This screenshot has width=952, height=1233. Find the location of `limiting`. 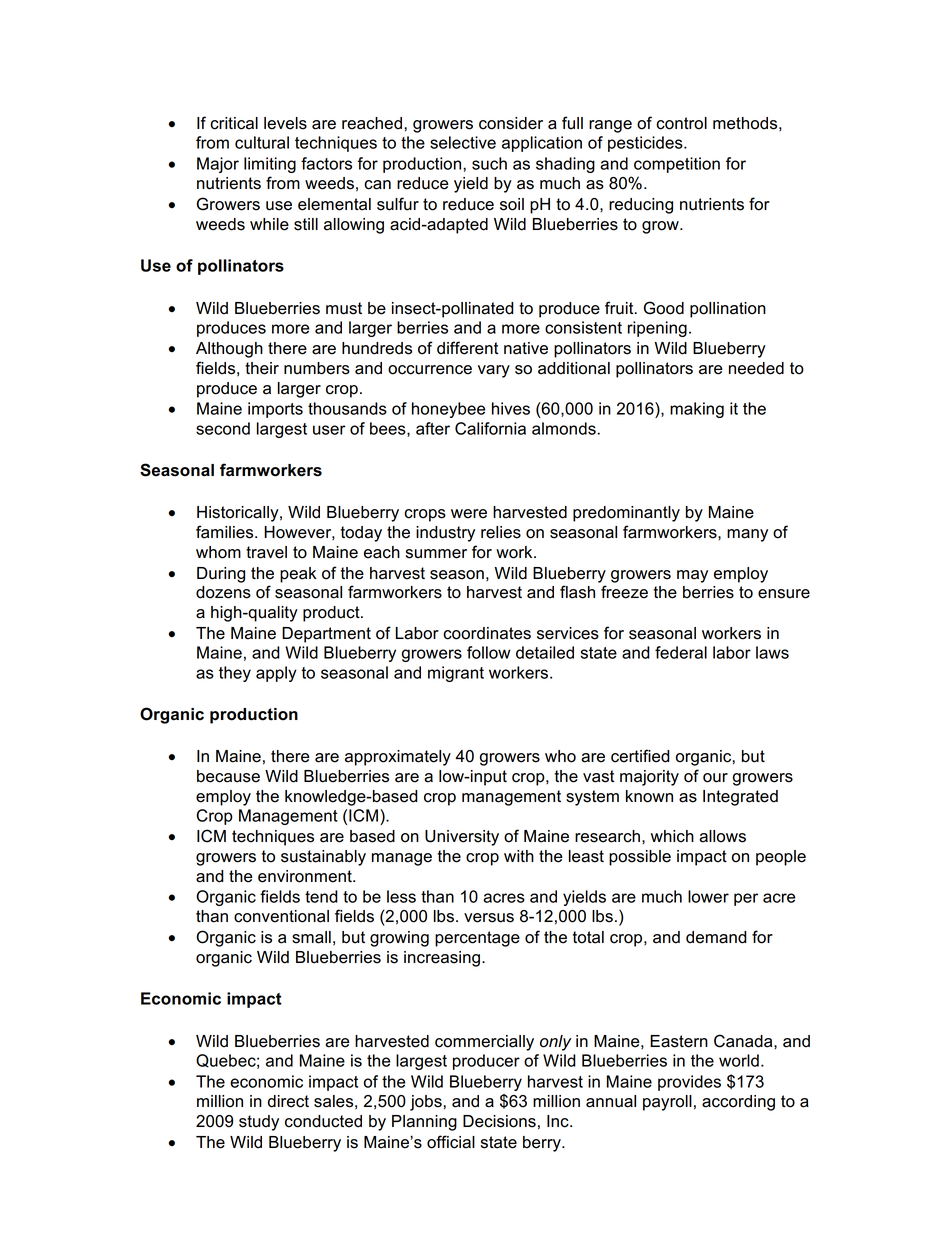

limiting is located at coordinates (270, 165).
